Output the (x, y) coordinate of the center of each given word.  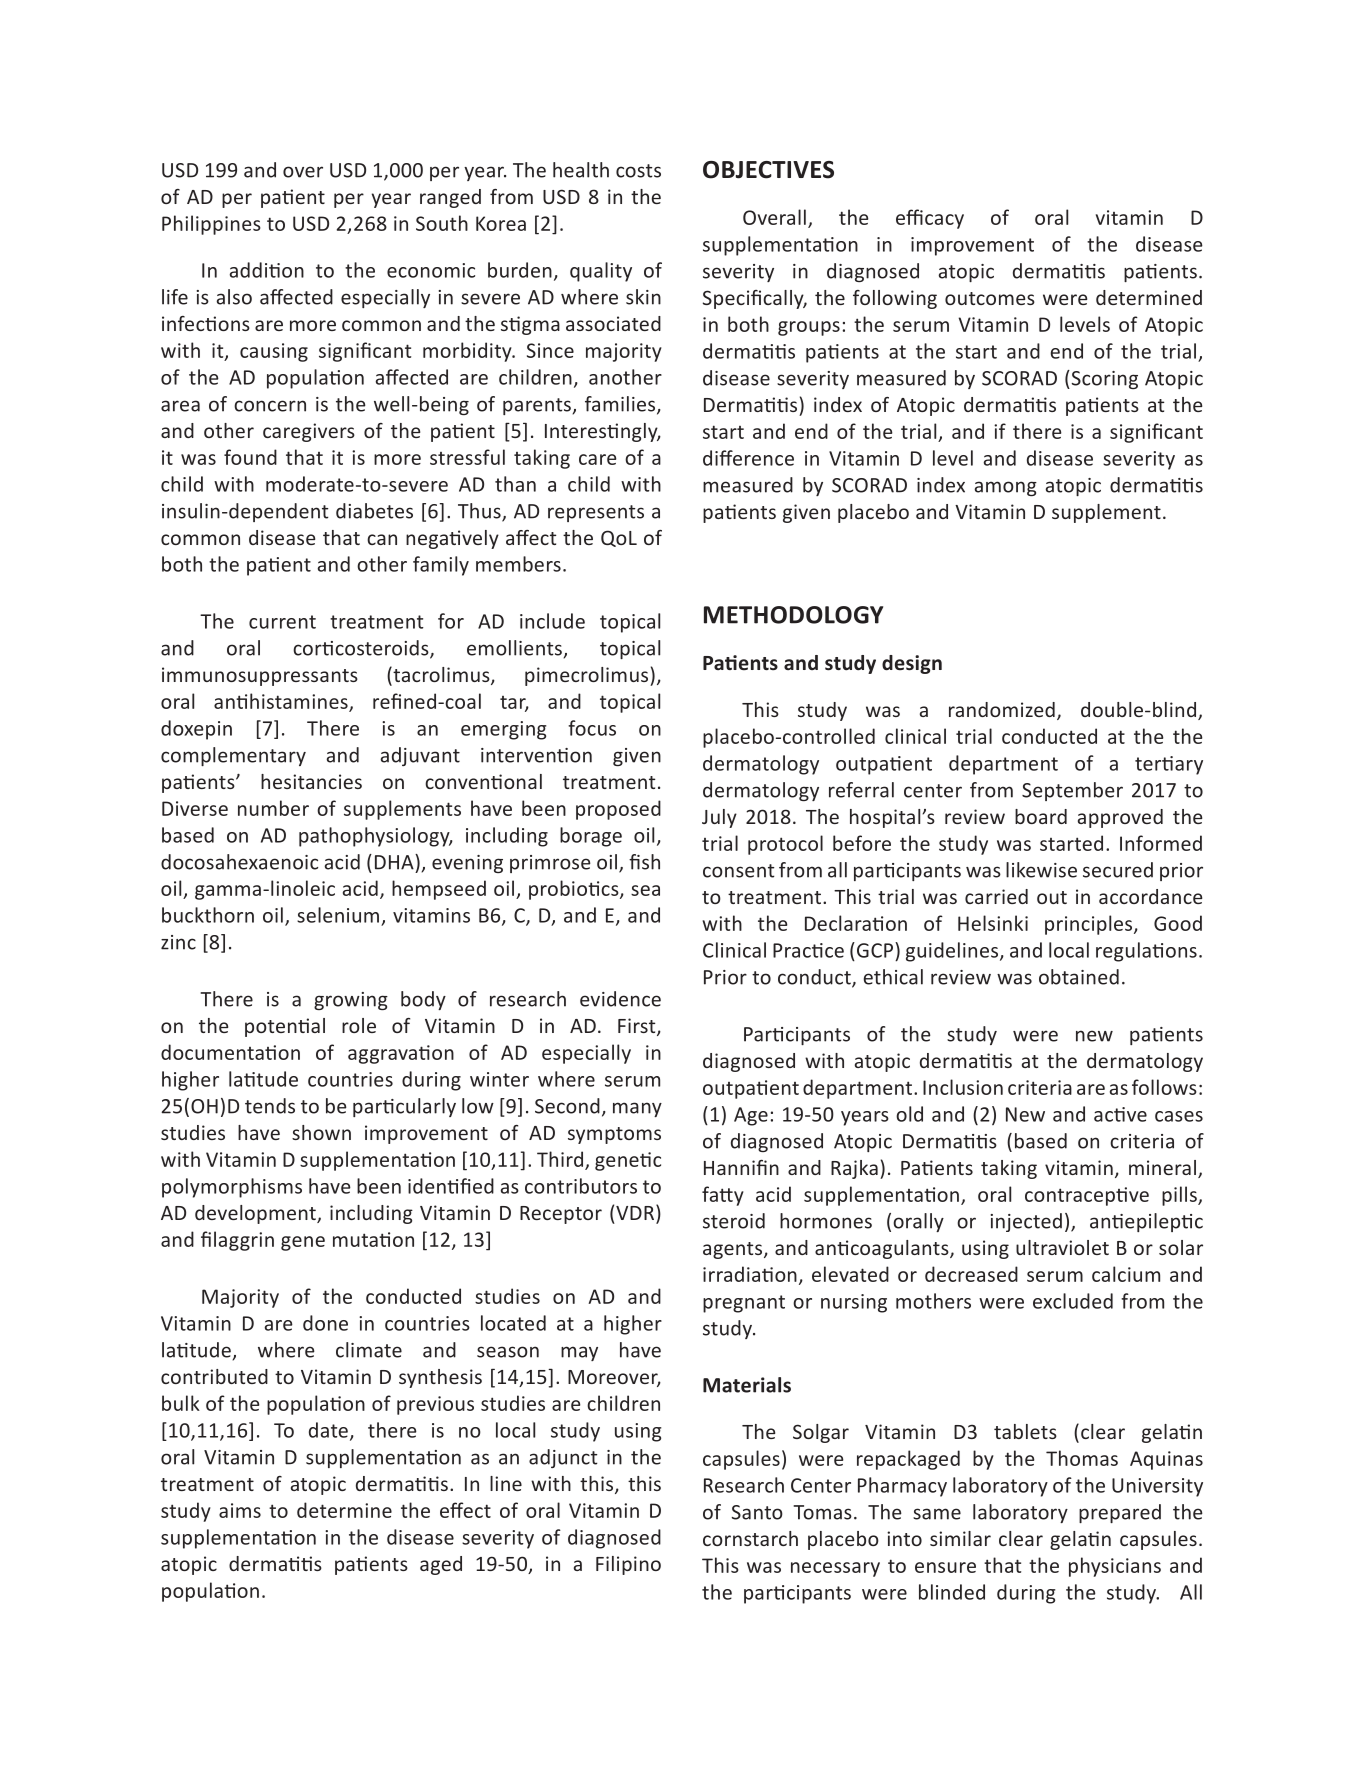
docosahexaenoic (239, 862)
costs (638, 171)
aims (240, 1510)
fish (644, 862)
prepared (1120, 1513)
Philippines (211, 225)
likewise (1041, 870)
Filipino (628, 1565)
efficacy (930, 219)
